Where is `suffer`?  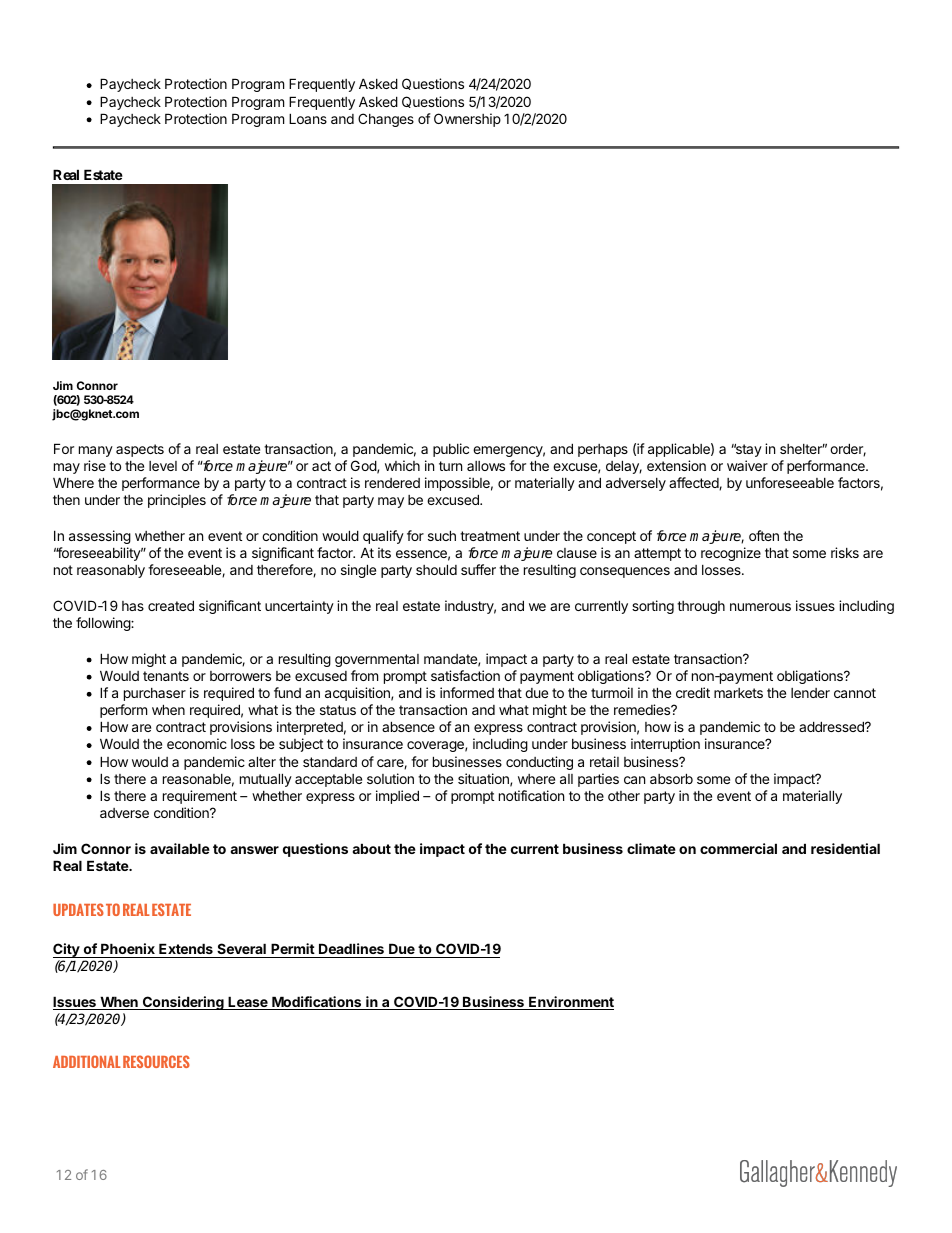
suffer is located at coordinates (478, 569).
